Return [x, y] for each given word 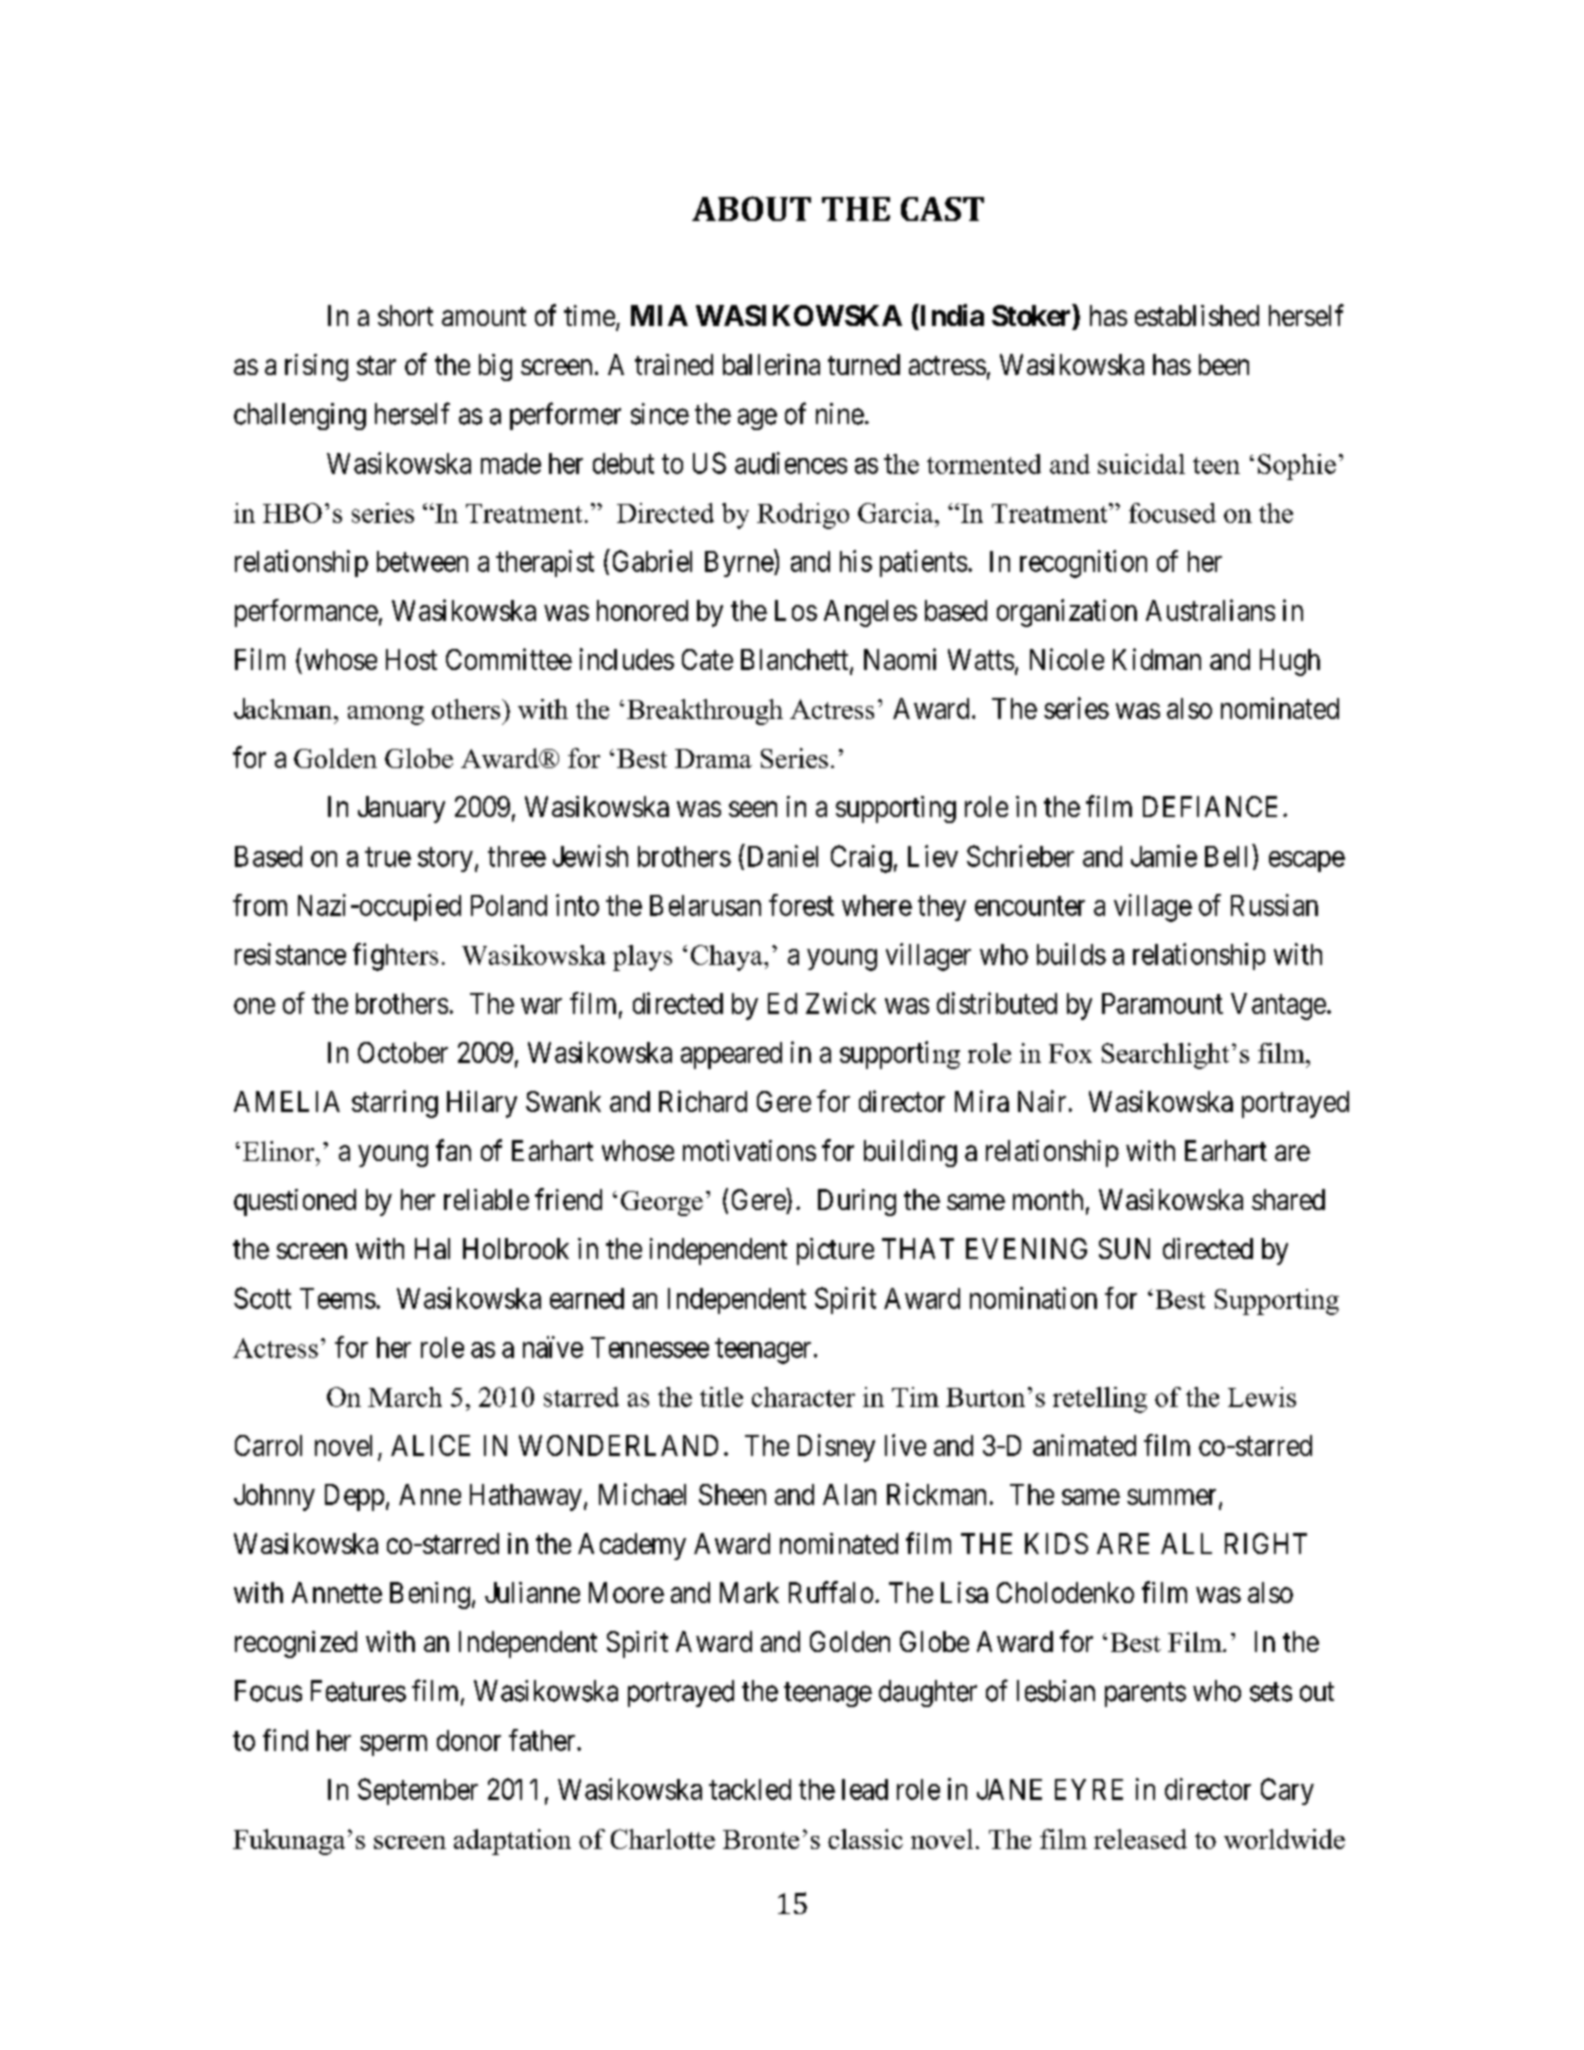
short [405, 315]
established [1197, 315]
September [418, 1791]
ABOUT [751, 208]
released [1140, 1839]
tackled [750, 1789]
